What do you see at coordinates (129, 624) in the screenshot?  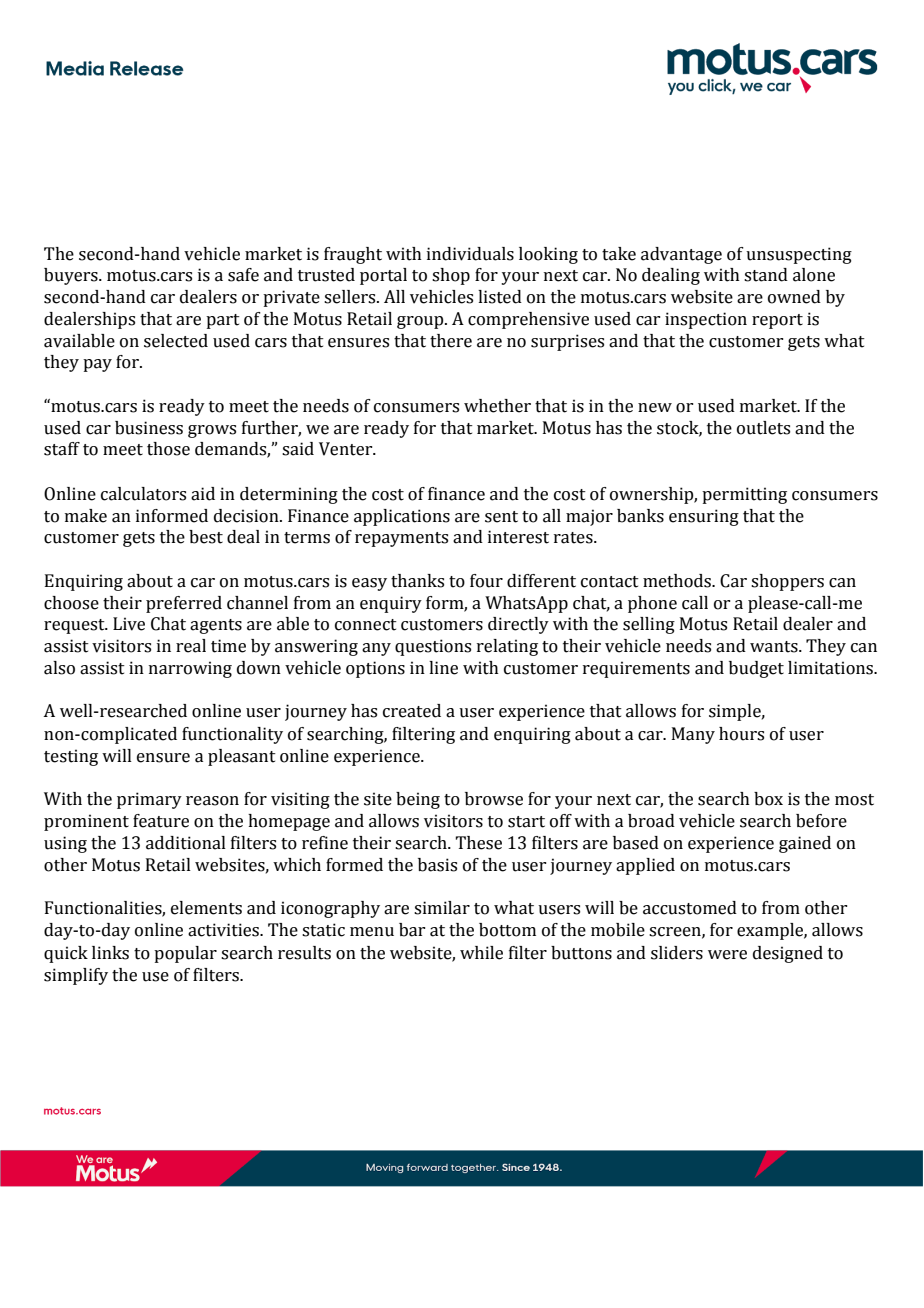 I see `Live` at bounding box center [129, 624].
